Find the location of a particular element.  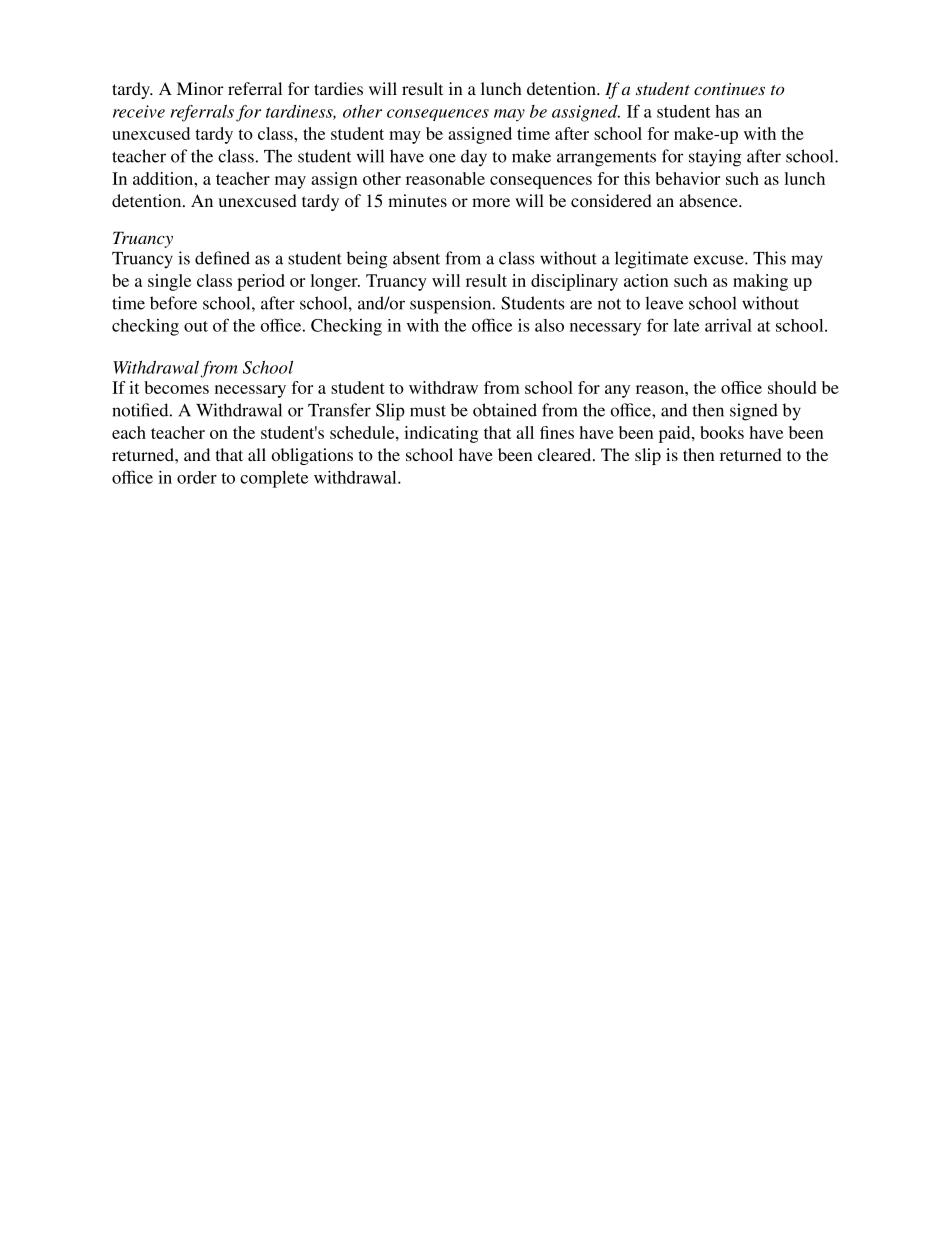

order is located at coordinates (197, 477).
